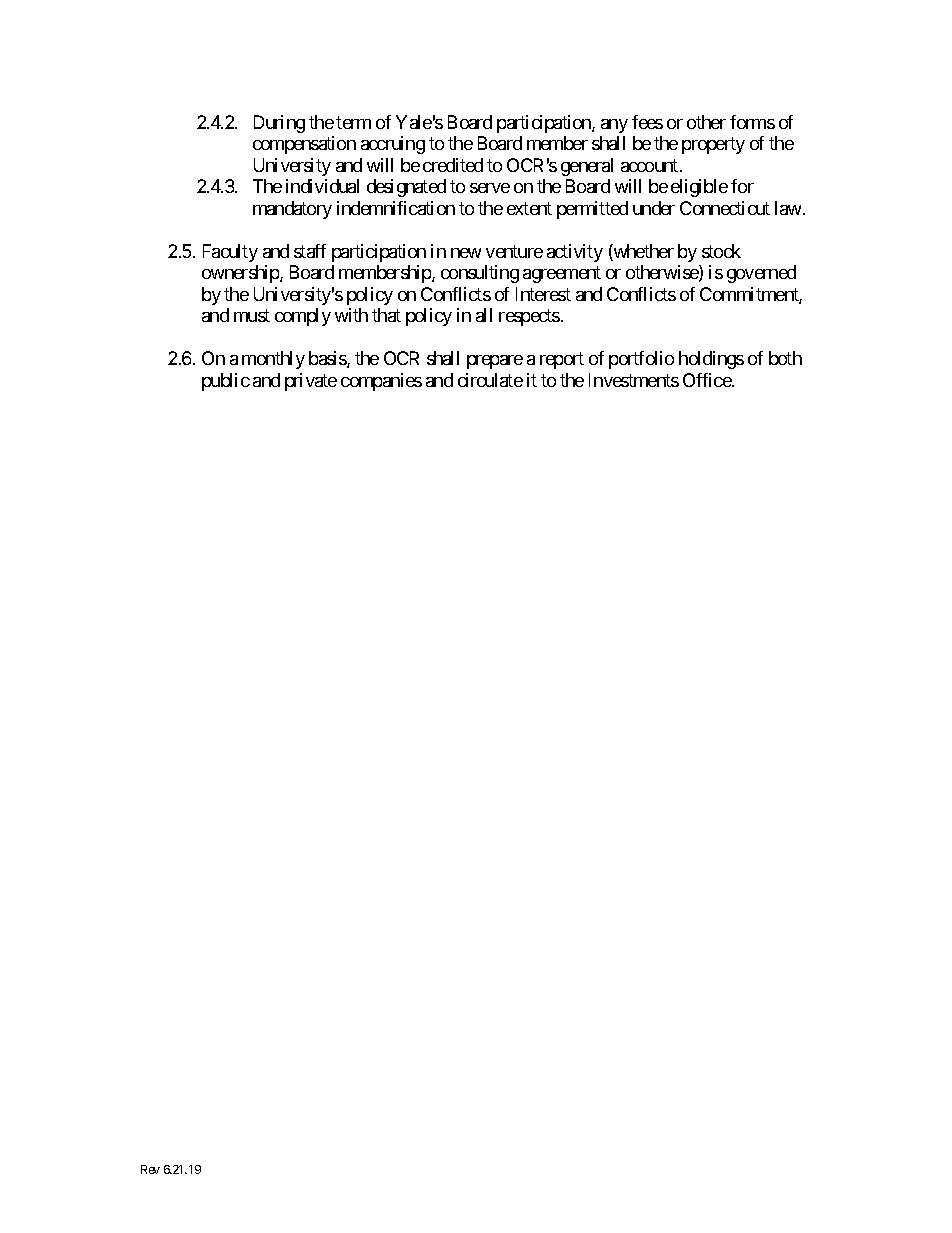 The image size is (952, 1233). I want to click on During, so click(279, 124).
